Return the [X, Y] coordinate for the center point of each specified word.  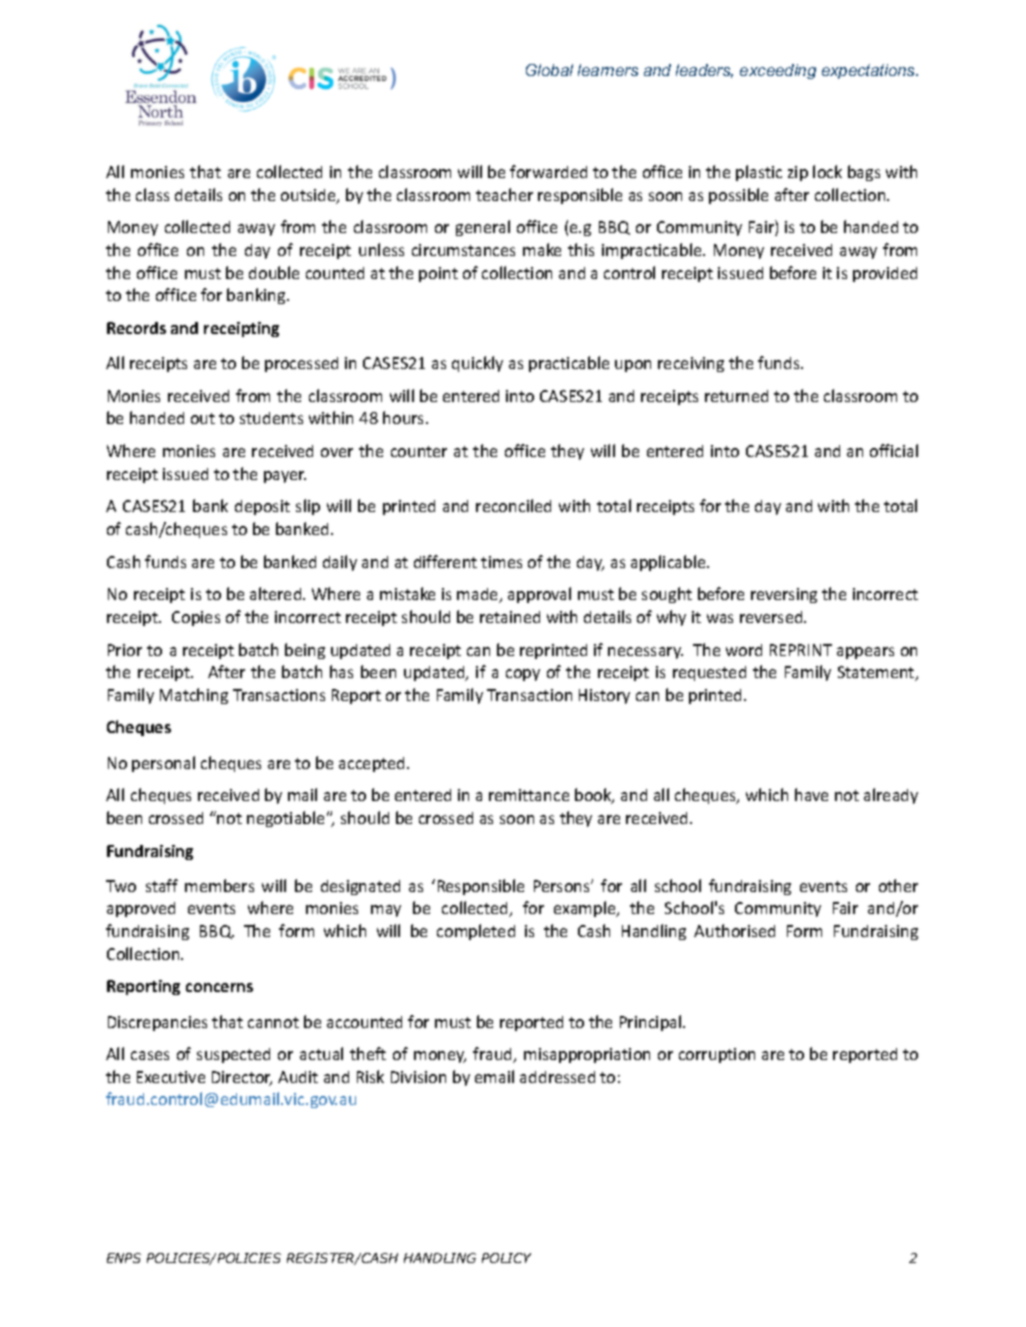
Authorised [734, 930]
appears [865, 653]
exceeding [778, 71]
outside [309, 196]
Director [242, 1078]
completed [476, 932]
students [271, 418]
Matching [194, 696]
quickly [477, 364]
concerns [219, 987]
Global [549, 70]
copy [523, 675]
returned [736, 396]
